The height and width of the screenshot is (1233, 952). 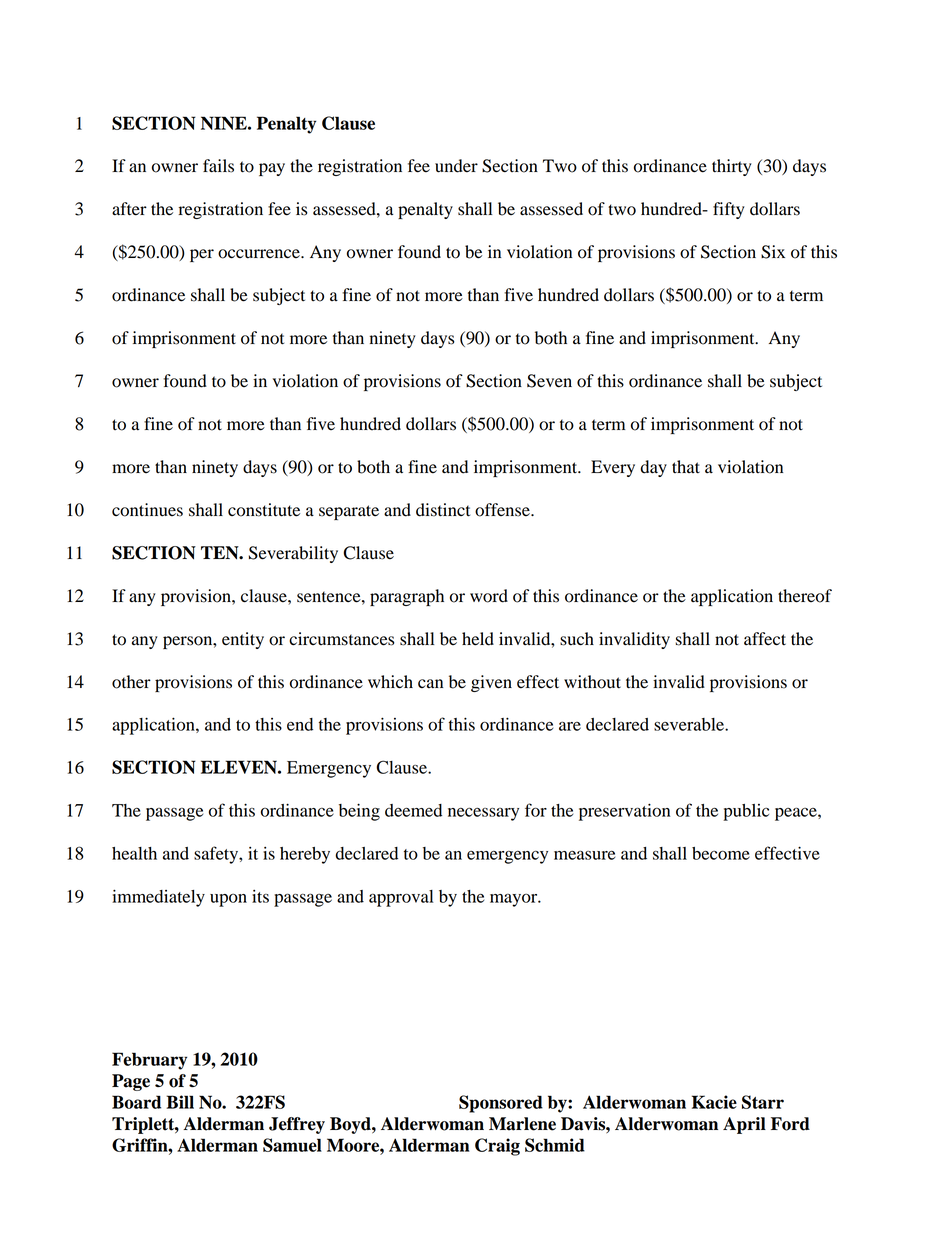 What do you see at coordinates (765, 639) in the screenshot?
I see `affect` at bounding box center [765, 639].
